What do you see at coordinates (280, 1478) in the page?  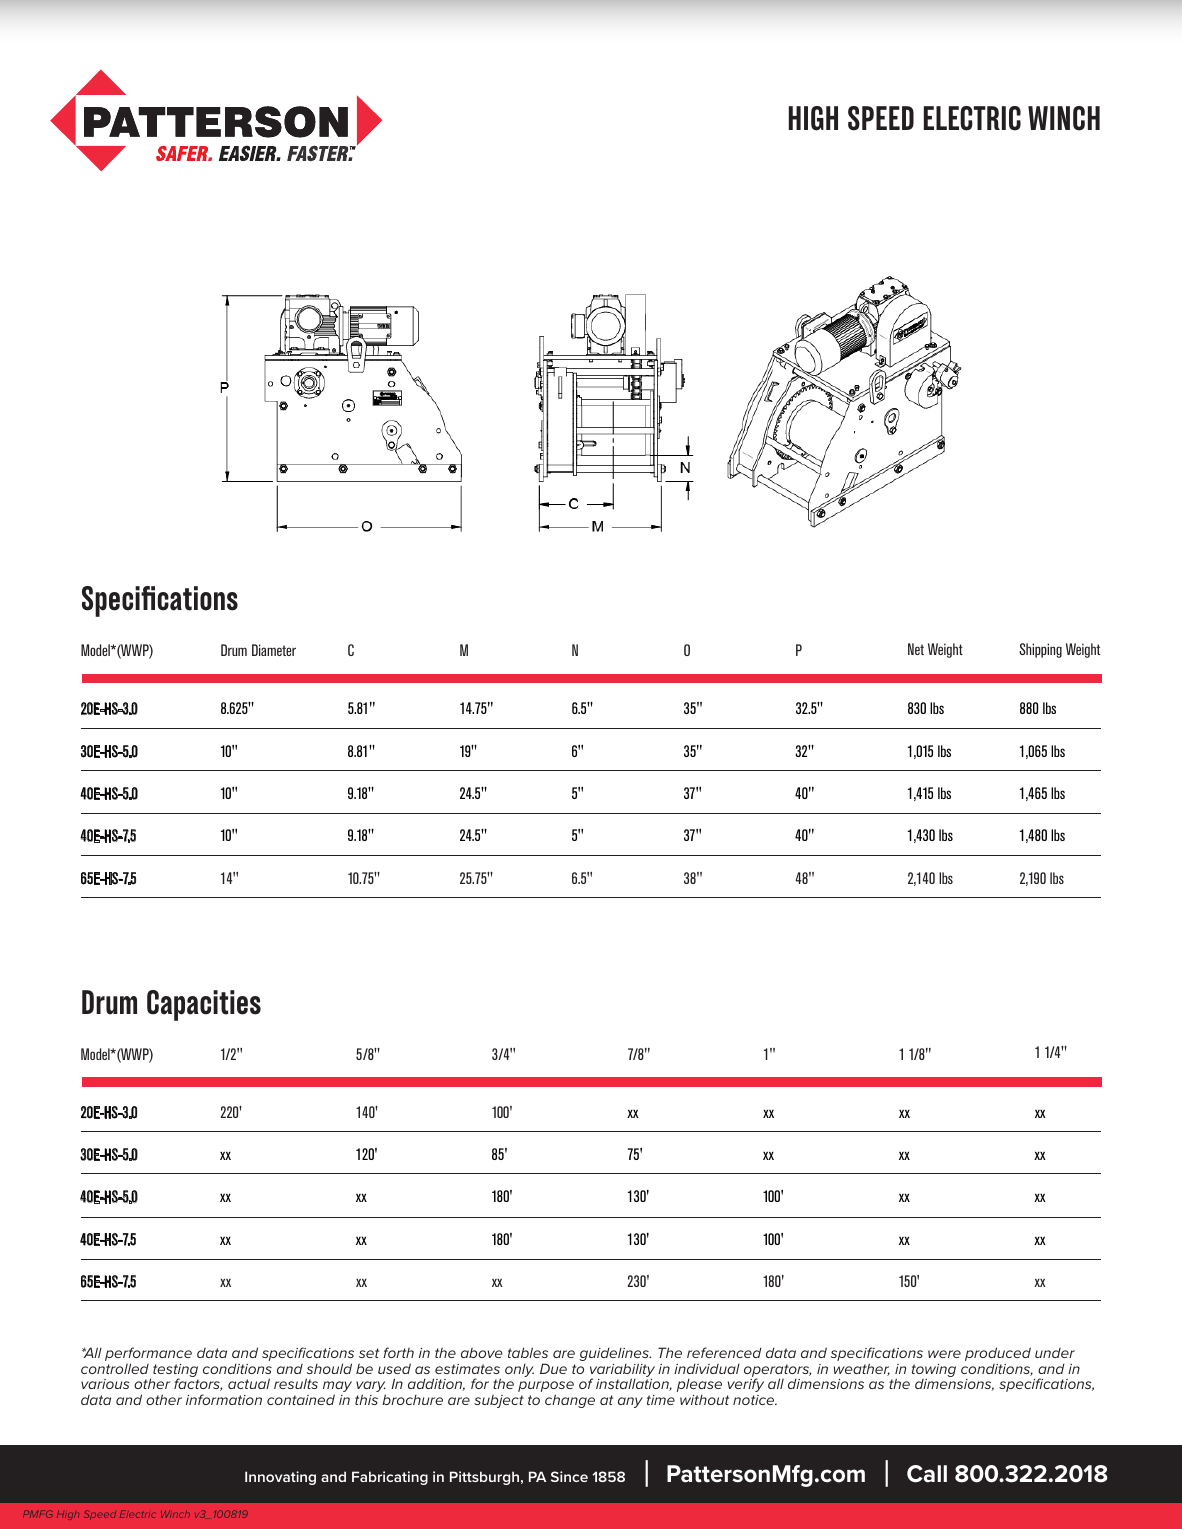 I see `Innovating` at bounding box center [280, 1478].
